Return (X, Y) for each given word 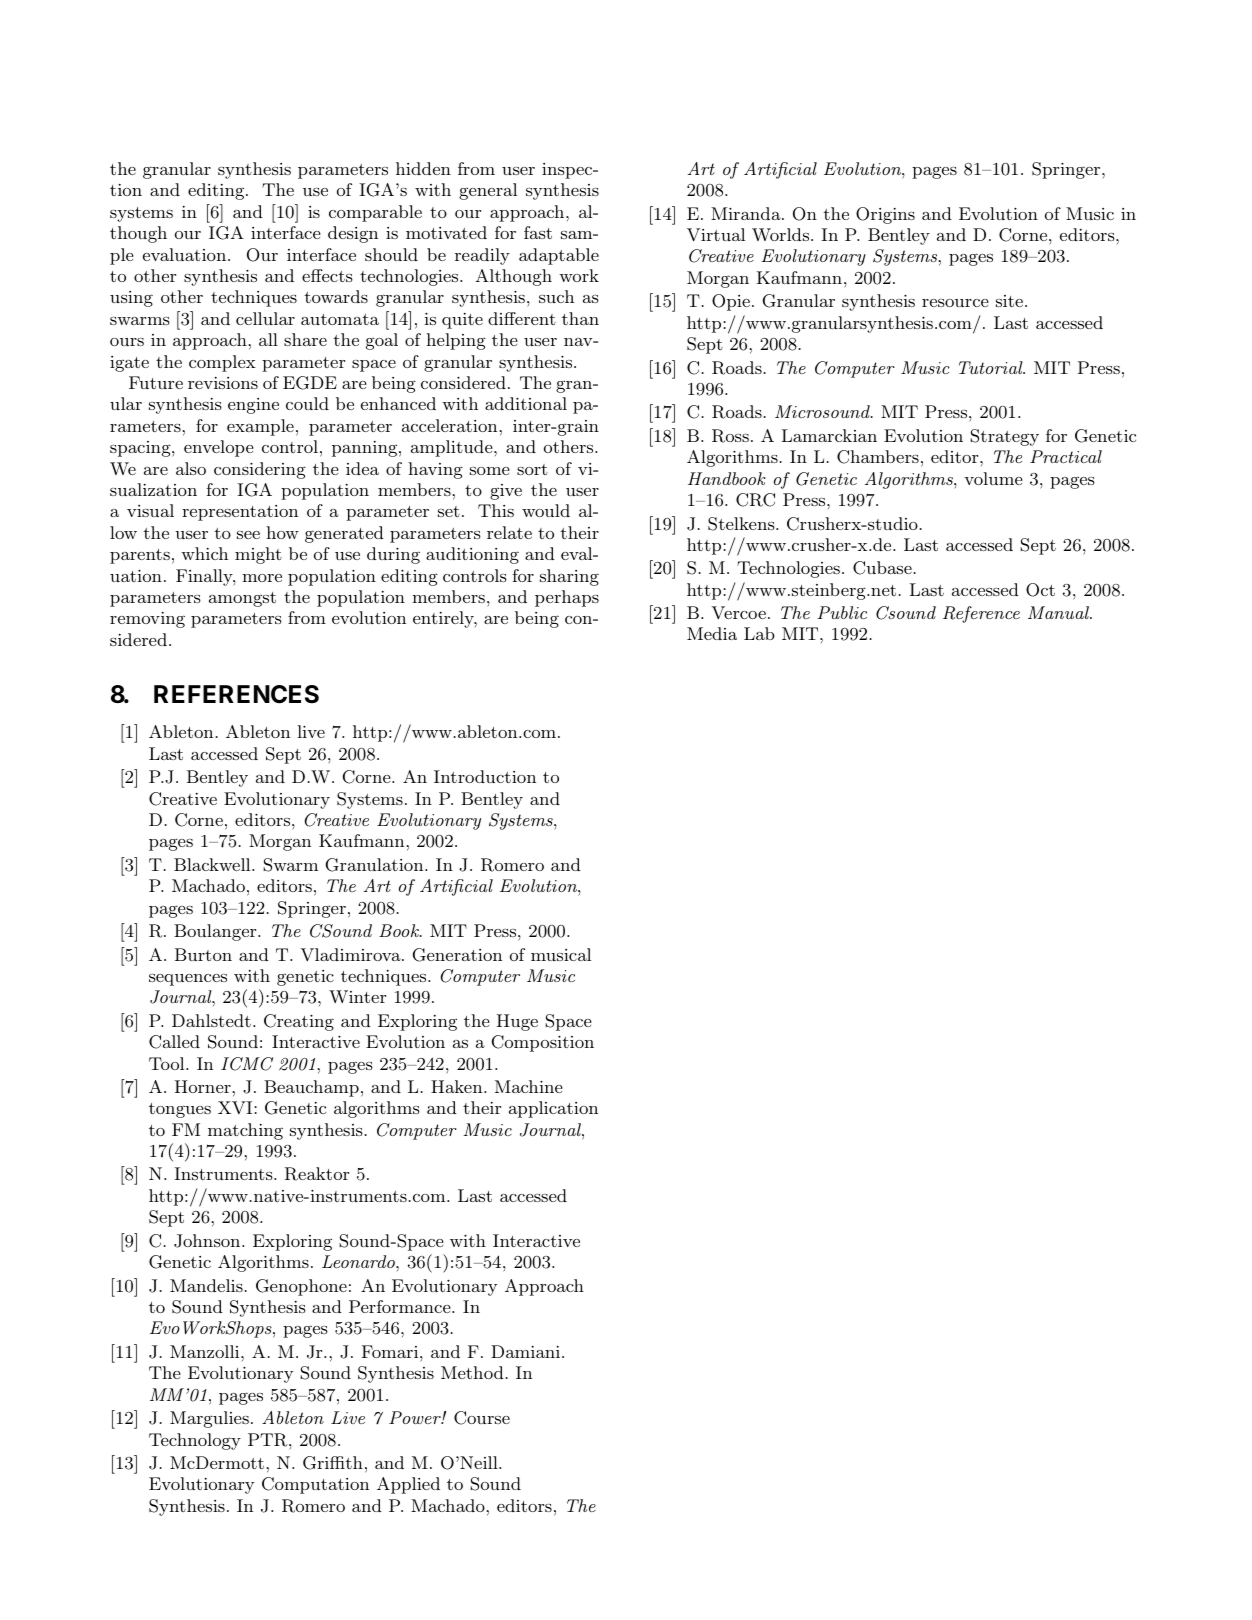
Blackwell (213, 864)
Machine (529, 1086)
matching (245, 1131)
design (353, 234)
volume (993, 478)
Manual (1059, 612)
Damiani (527, 1351)
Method (472, 1372)
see (248, 535)
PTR (269, 1440)
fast (538, 232)
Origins (885, 215)
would (546, 510)
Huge (517, 1022)
